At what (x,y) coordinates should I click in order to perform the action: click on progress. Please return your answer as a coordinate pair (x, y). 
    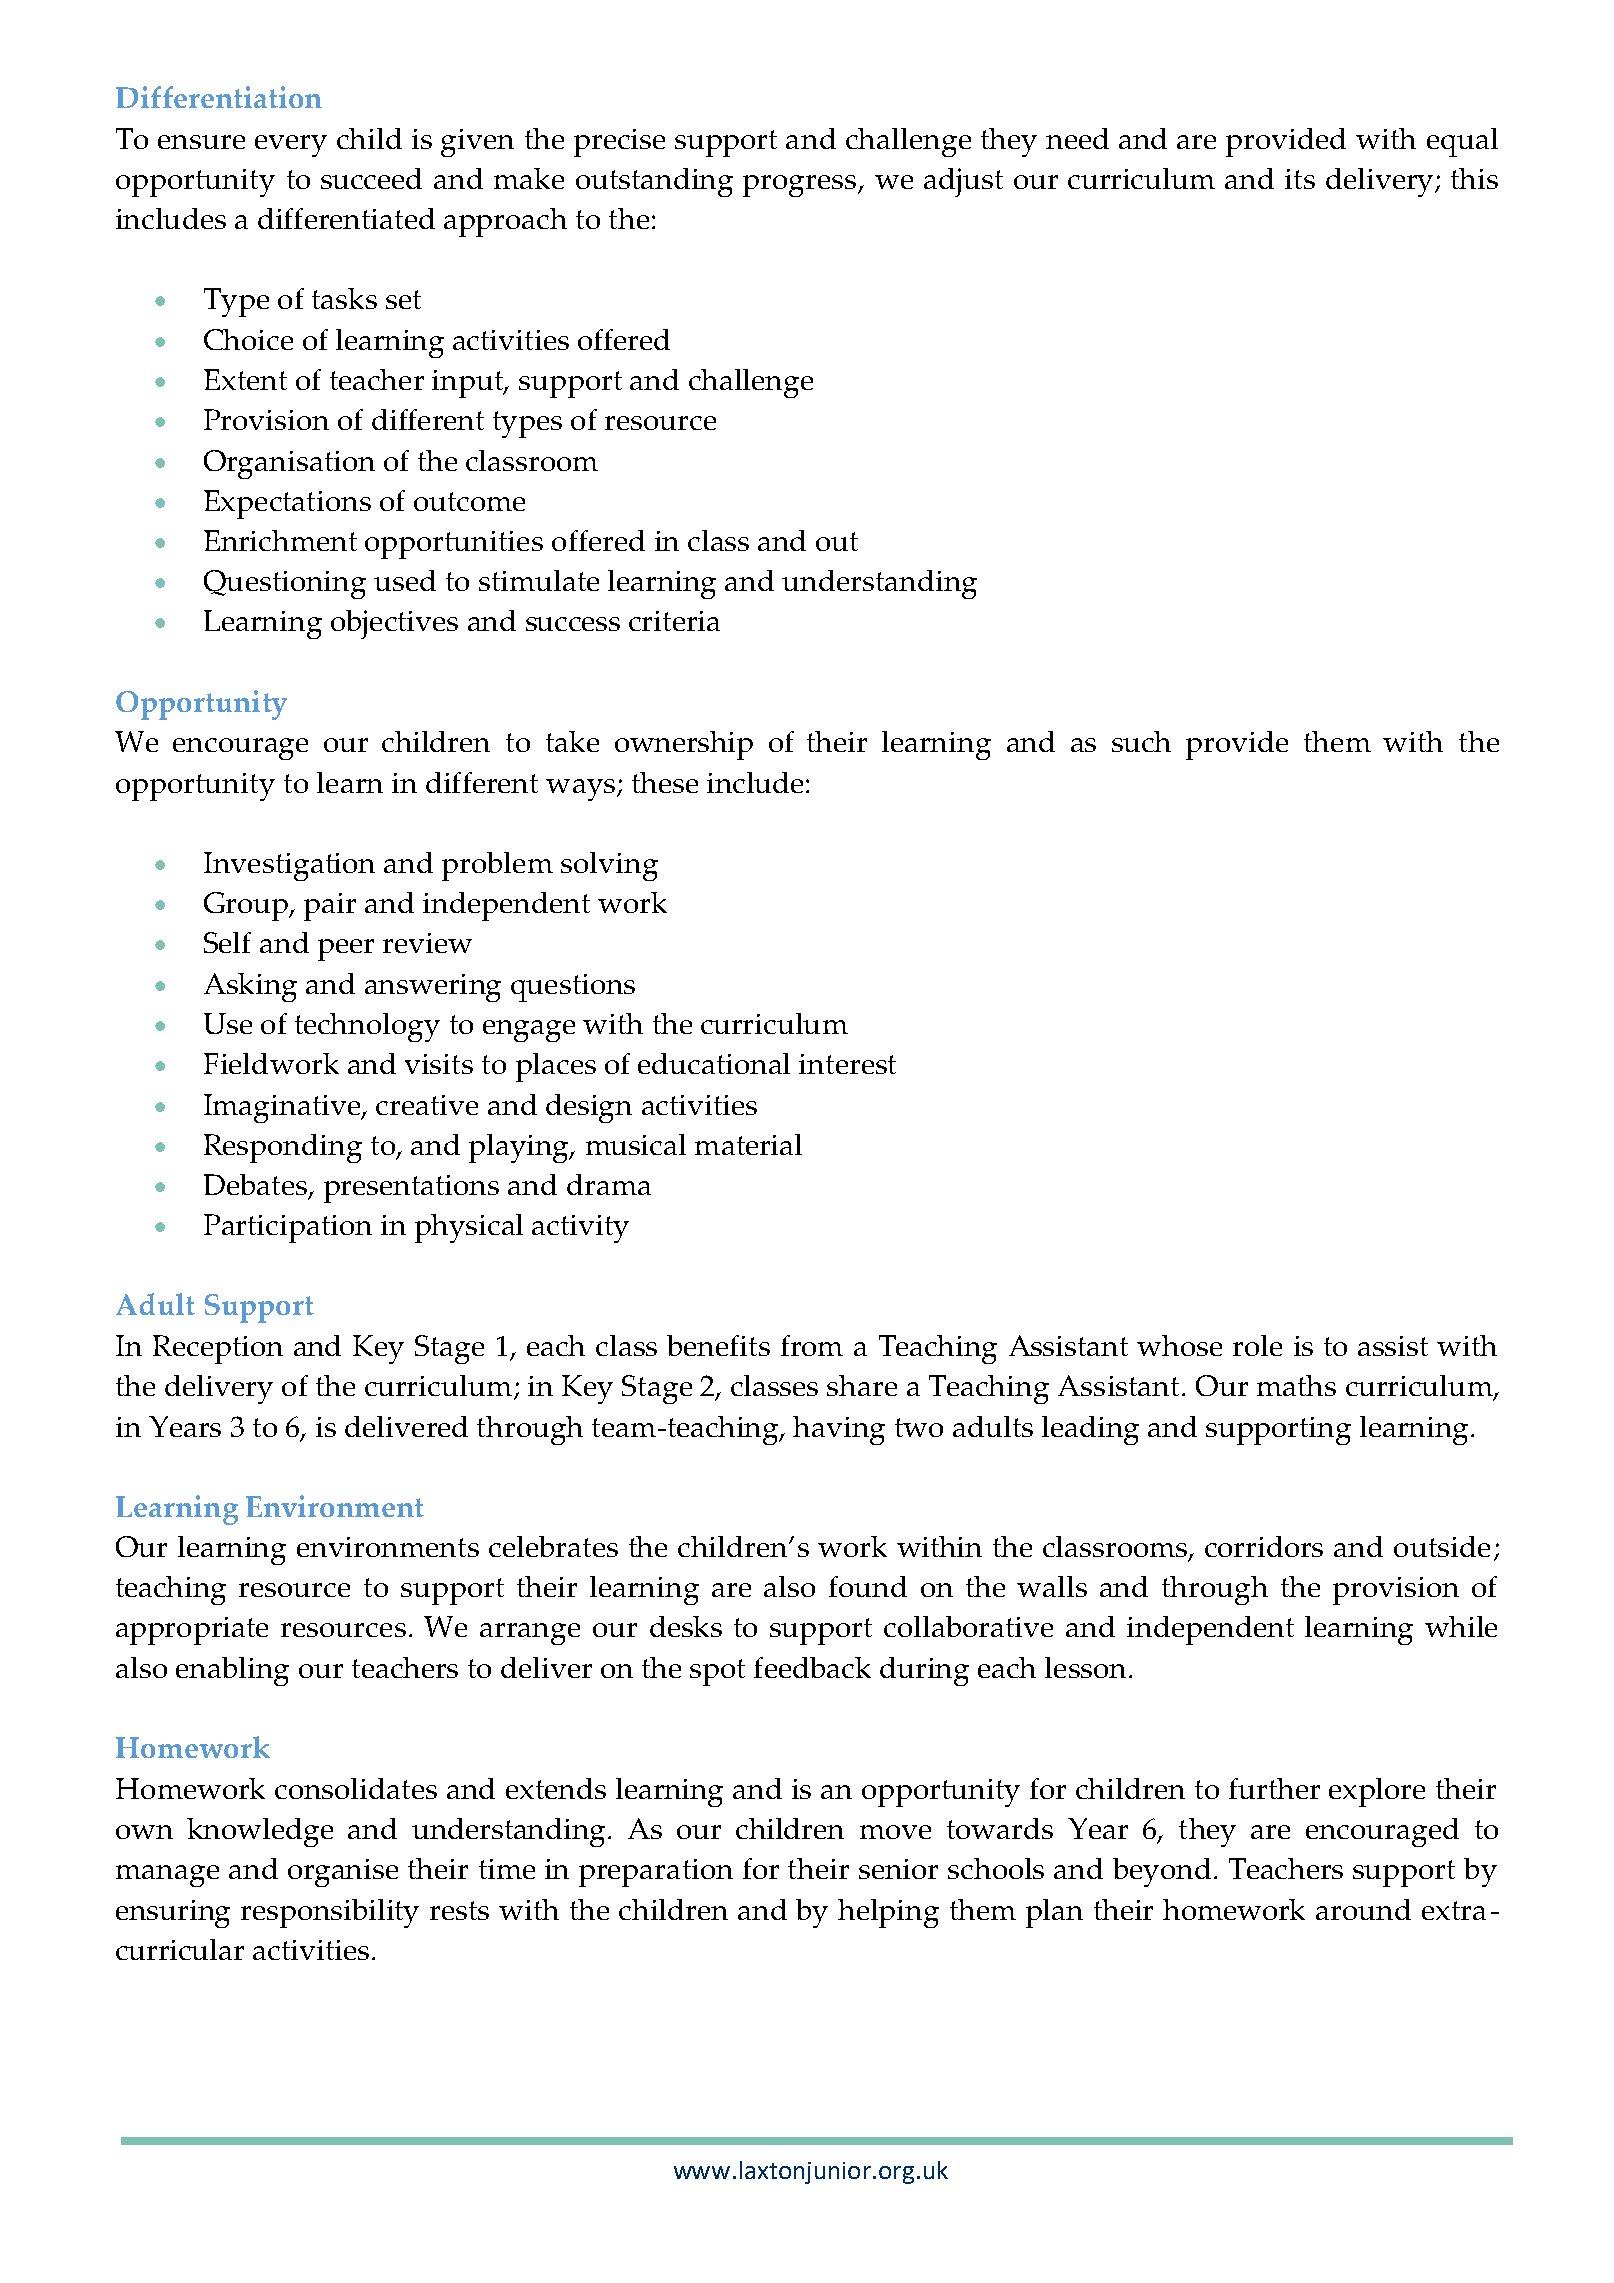
    Looking at the image, I should click on (799, 186).
